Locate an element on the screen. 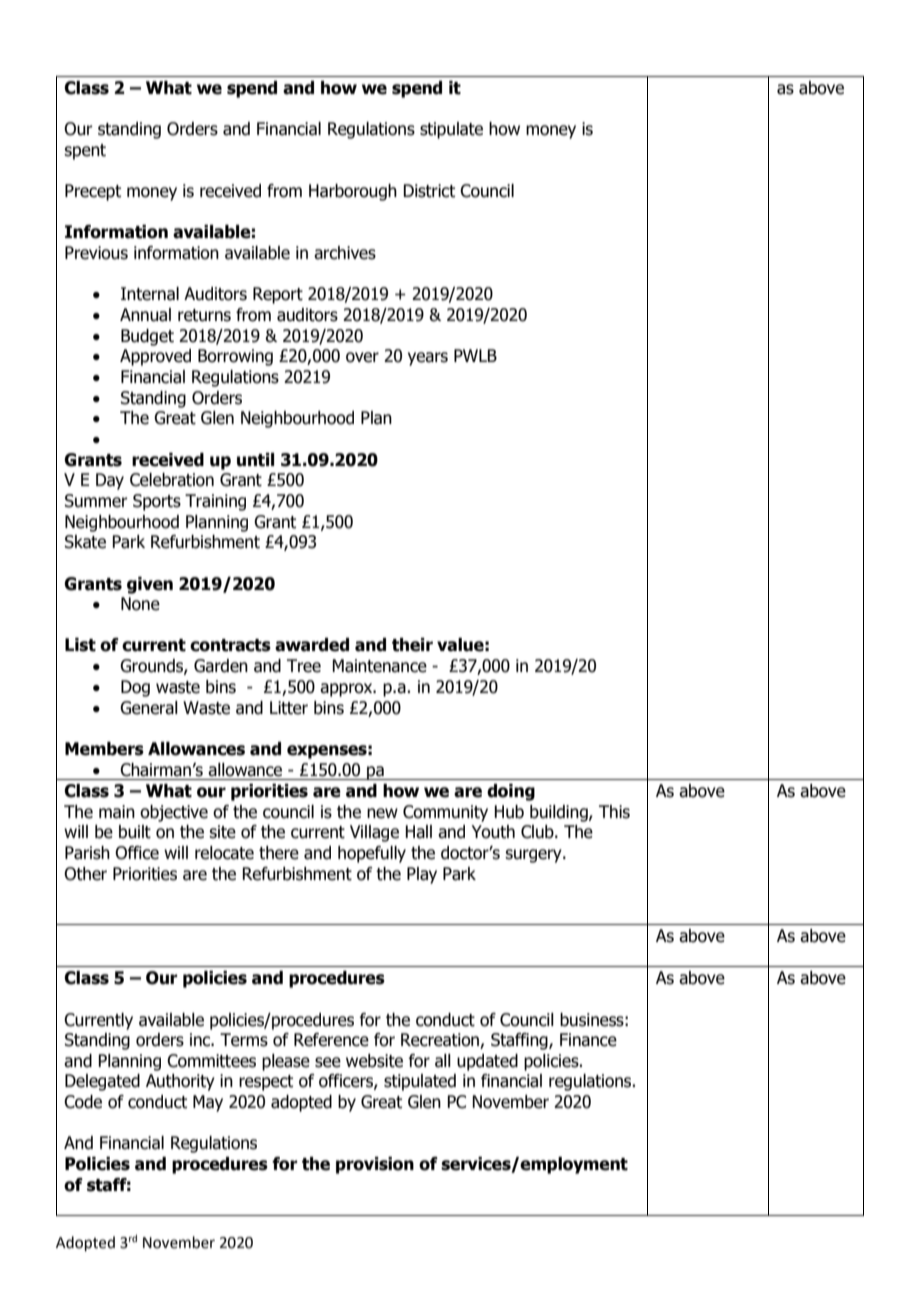  Dog is located at coordinates (135, 688).
